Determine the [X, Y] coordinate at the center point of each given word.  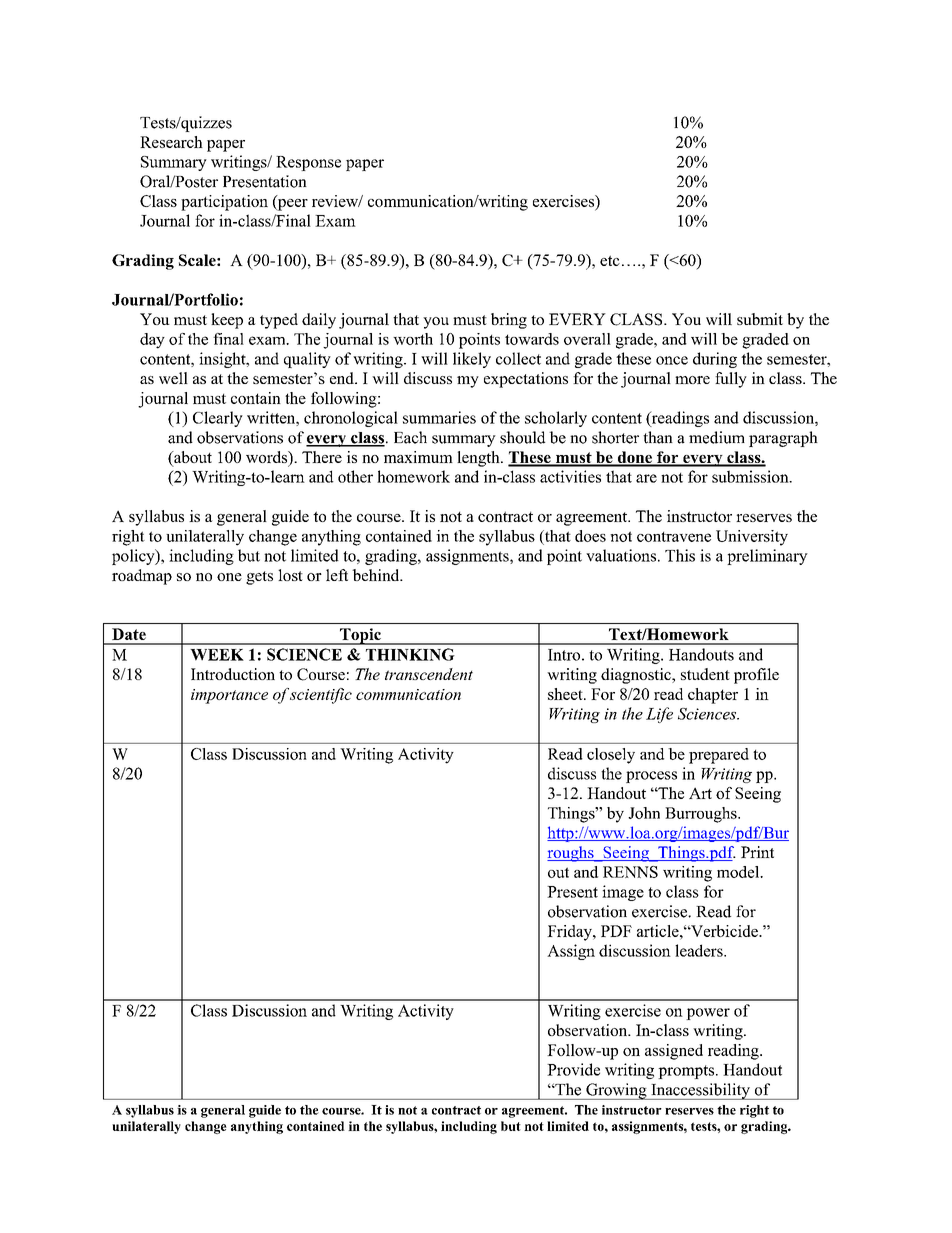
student [705, 674]
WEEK [217, 655]
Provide [573, 1069]
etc [610, 260]
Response [308, 163]
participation [224, 203]
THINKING [410, 654]
